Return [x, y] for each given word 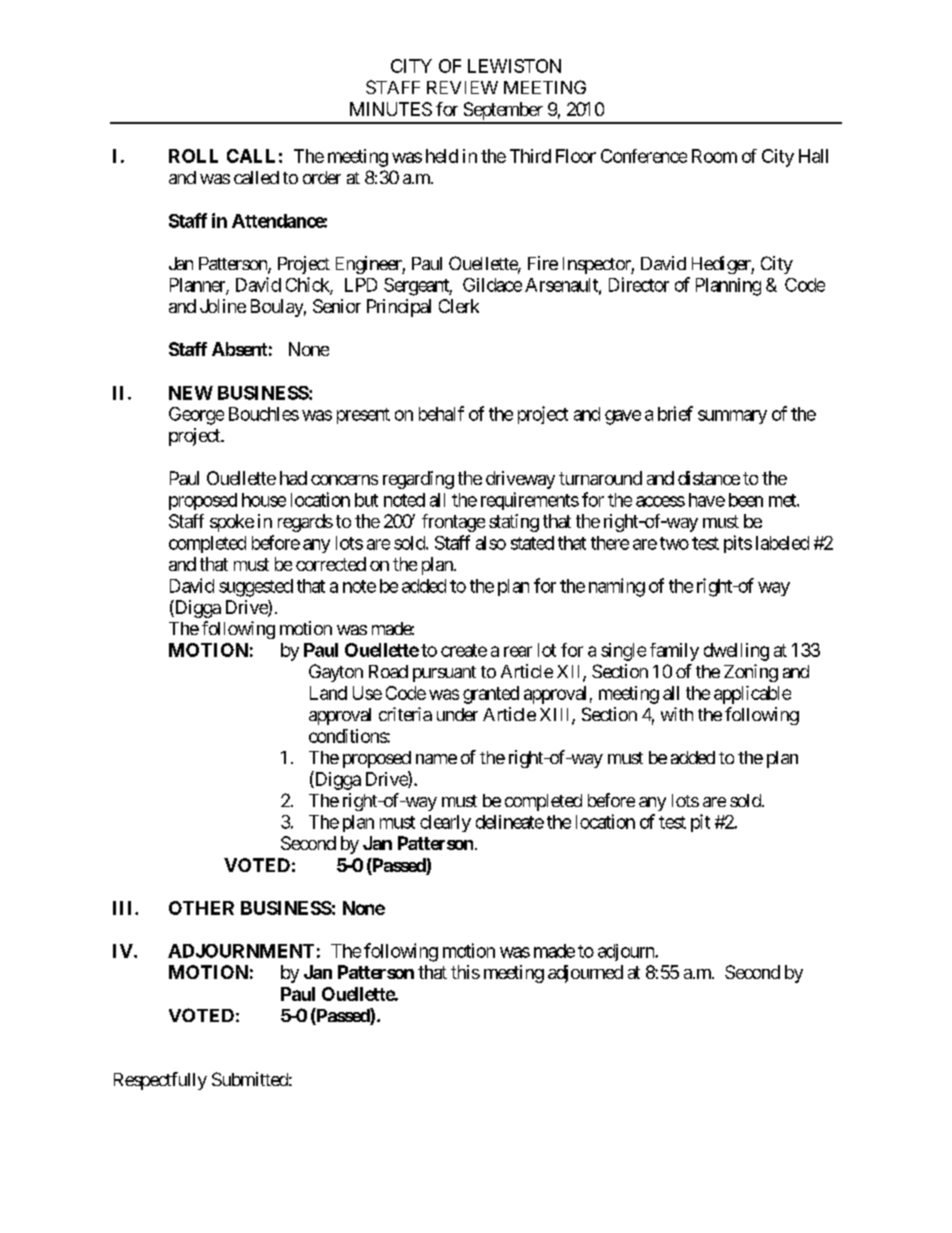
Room [714, 156]
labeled [782, 543]
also [491, 543]
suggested [256, 588]
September [503, 112]
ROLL [193, 156]
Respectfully [160, 1081]
